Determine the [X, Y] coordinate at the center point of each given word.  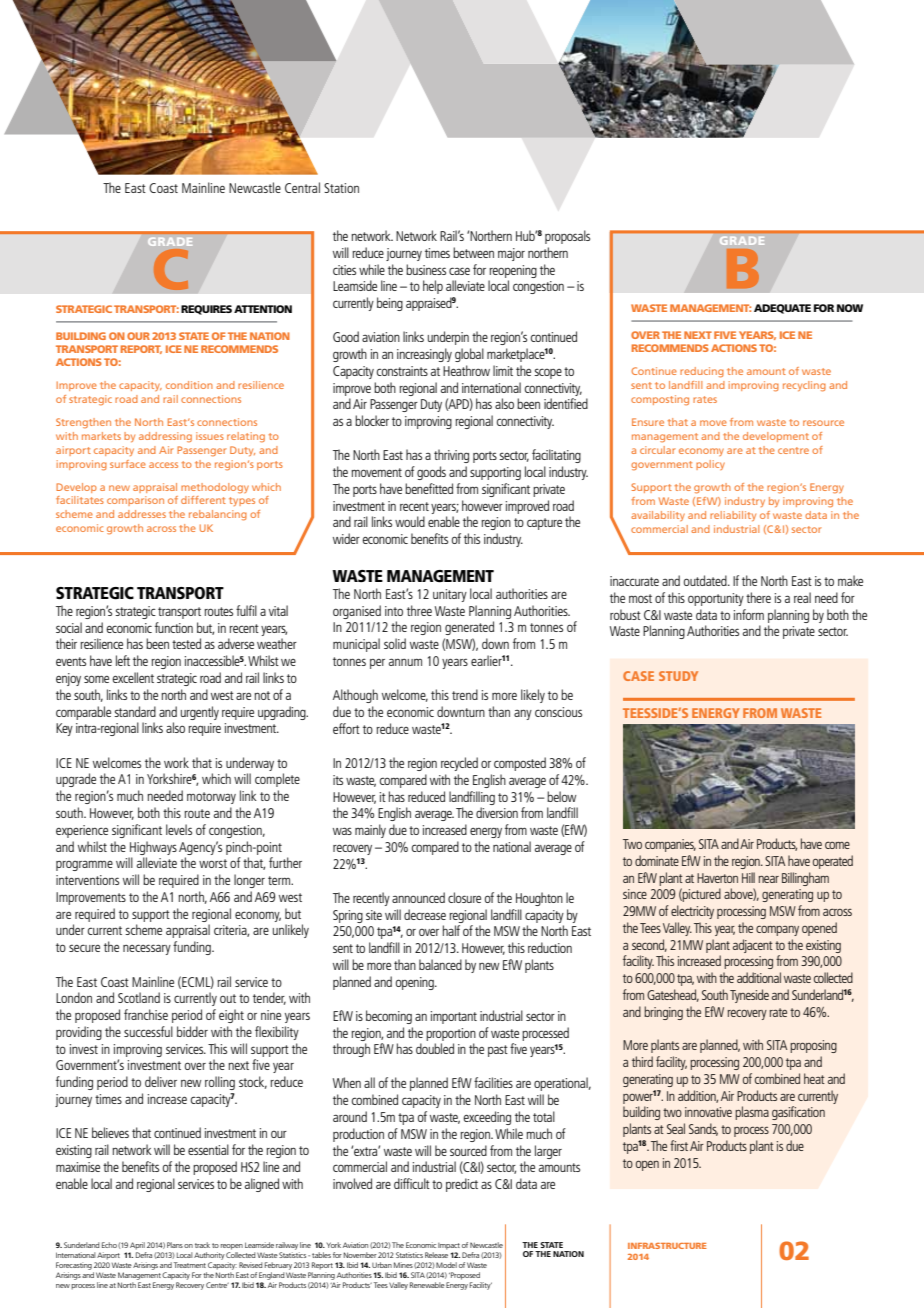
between [473, 252]
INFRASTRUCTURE [667, 1246]
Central [302, 187]
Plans [175, 1245]
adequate [782, 309]
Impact [449, 1246]
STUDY [678, 676]
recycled [459, 764]
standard [135, 711]
